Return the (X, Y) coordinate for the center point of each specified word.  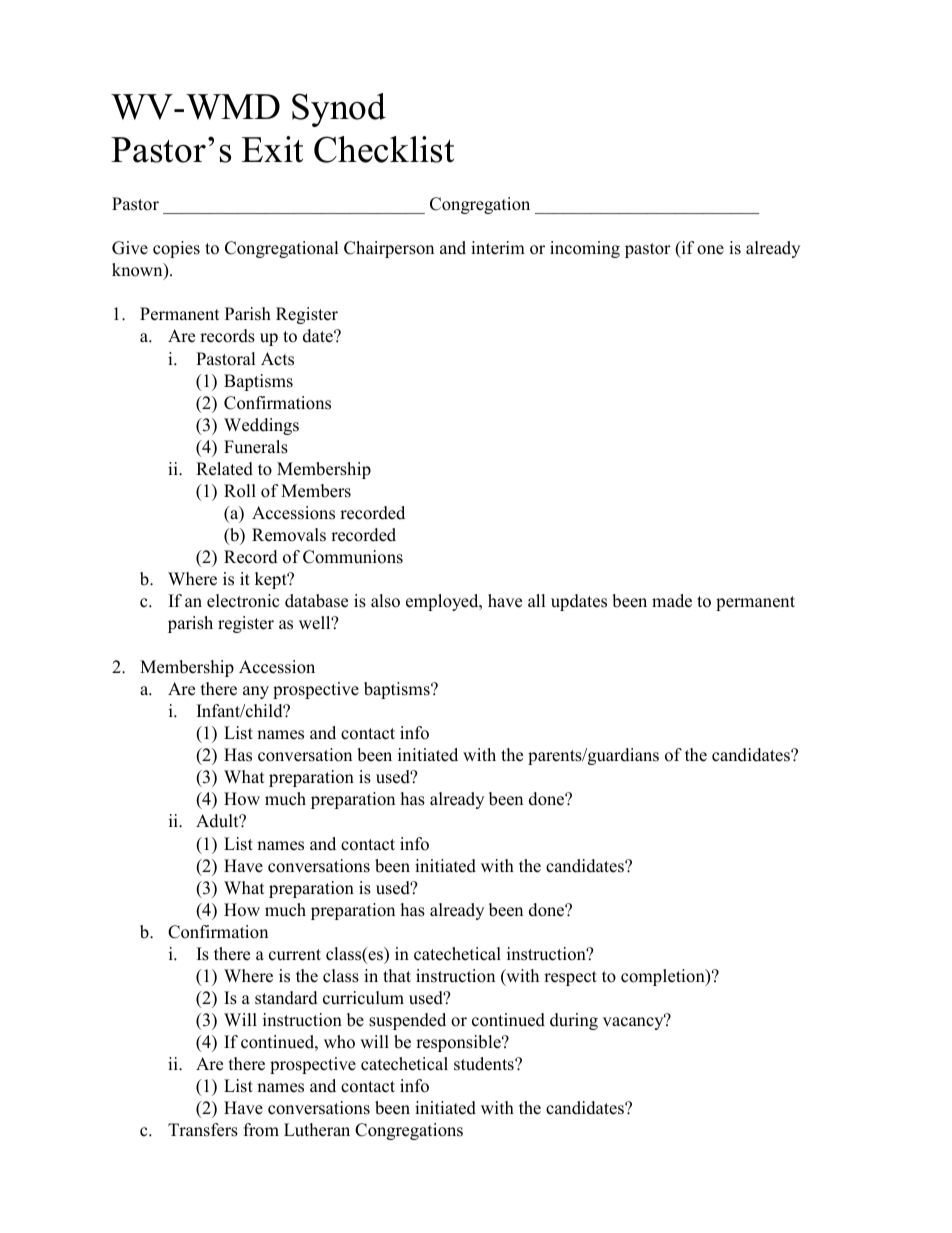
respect (570, 978)
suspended (407, 1021)
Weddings (261, 426)
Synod (339, 110)
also (385, 601)
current (295, 955)
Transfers (203, 1130)
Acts (277, 359)
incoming (585, 249)
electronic (243, 601)
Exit (272, 149)
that (397, 975)
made (672, 601)
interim (498, 248)
